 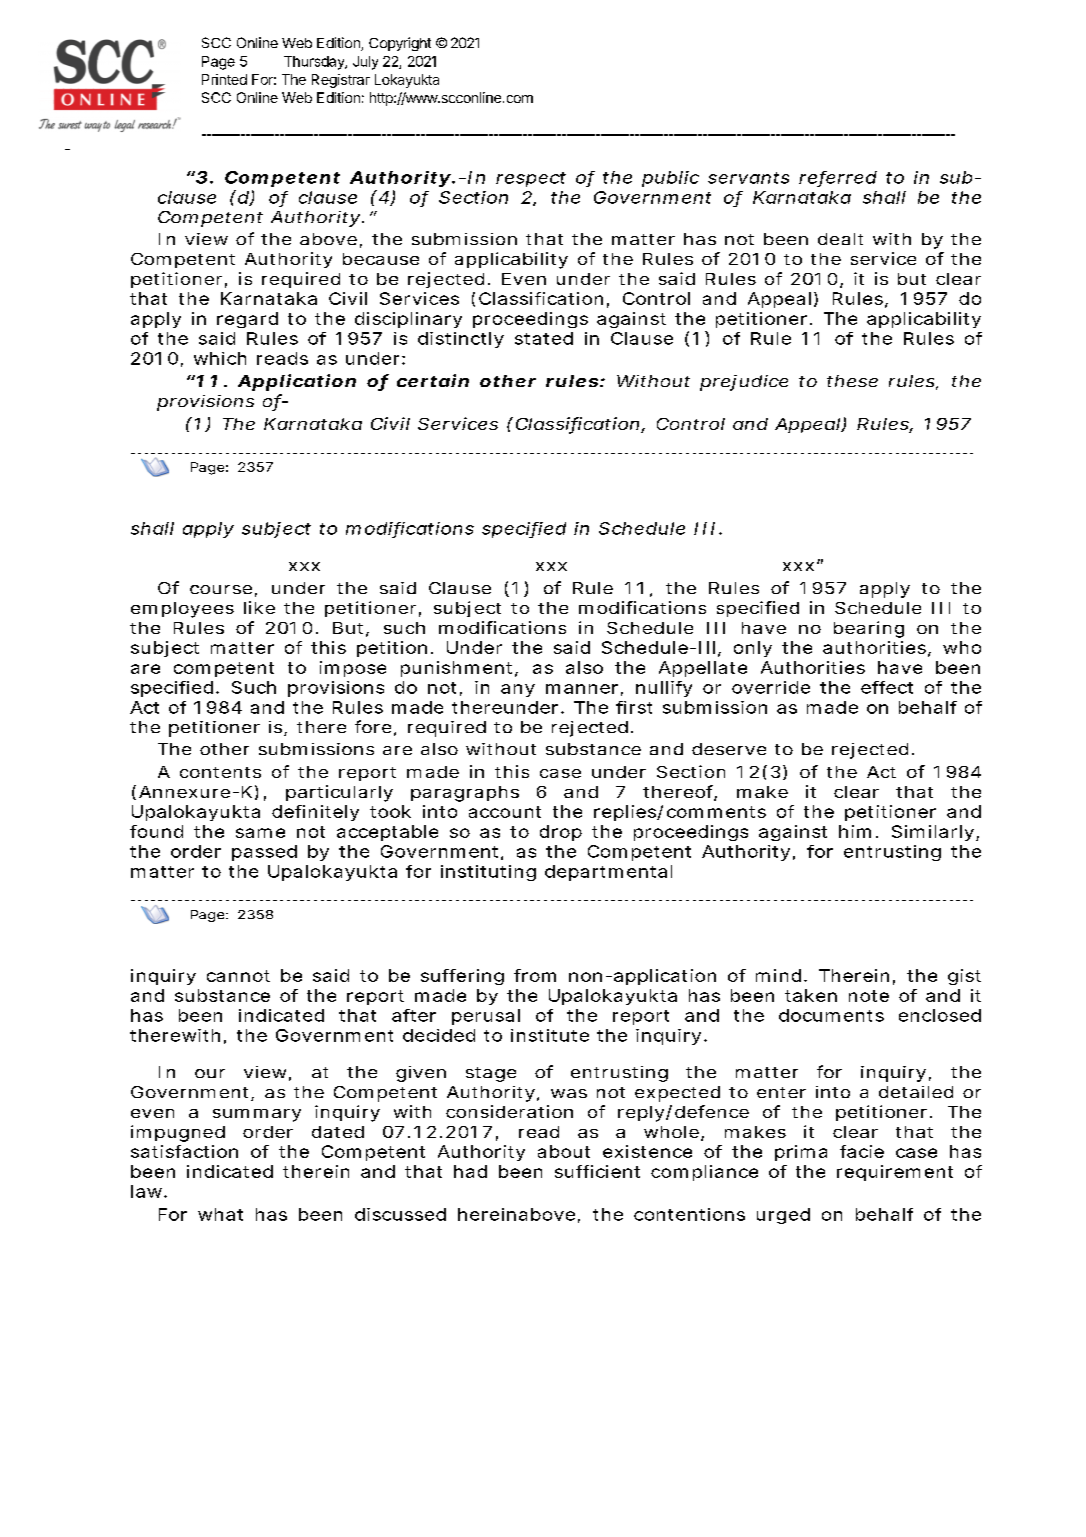 I want to click on about, so click(x=564, y=1151).
